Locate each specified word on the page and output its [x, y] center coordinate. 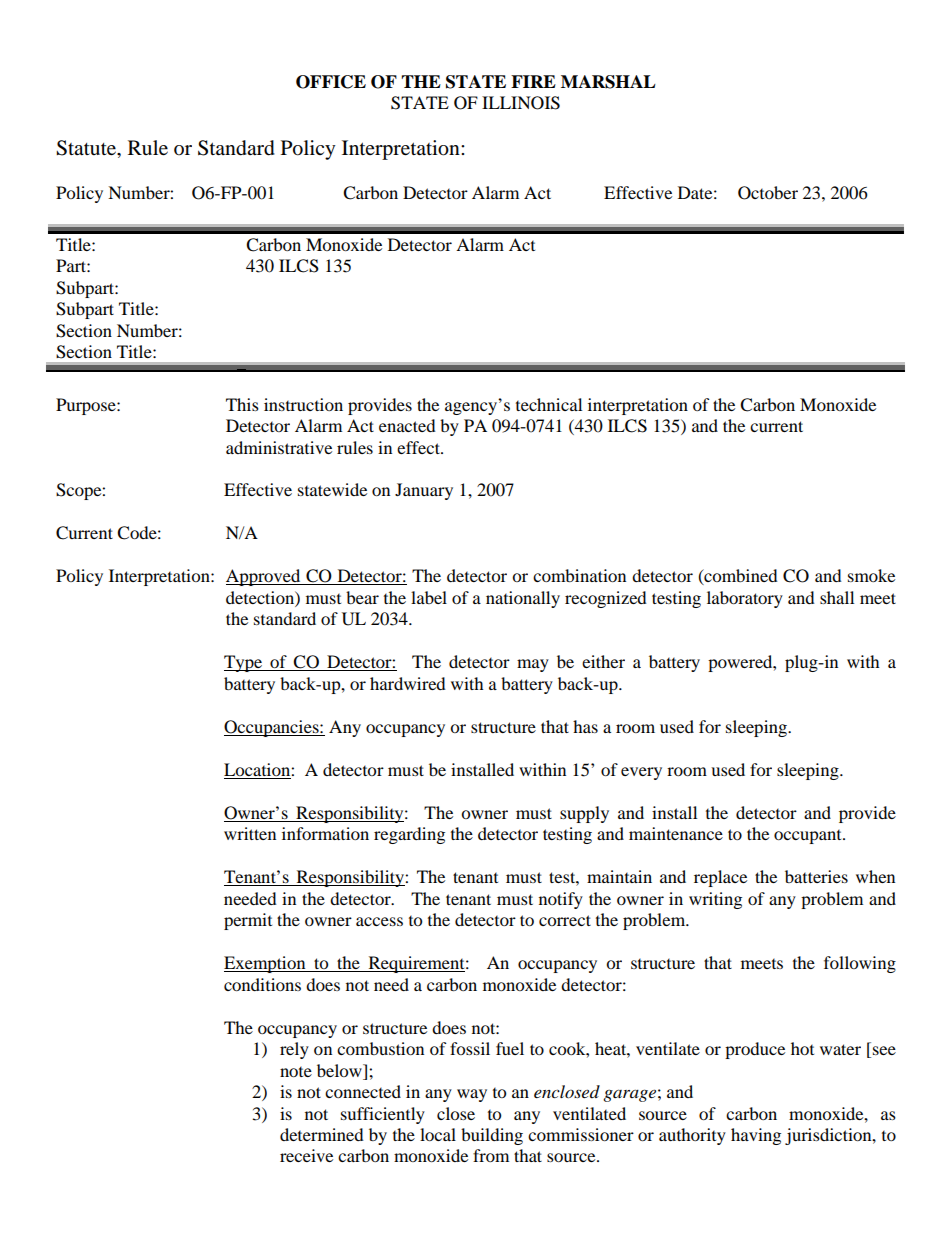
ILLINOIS [521, 103]
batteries [816, 876]
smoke [871, 575]
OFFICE [331, 82]
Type [244, 663]
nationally [523, 599]
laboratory [745, 599]
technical [549, 404]
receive [306, 1155]
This [242, 404]
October [768, 193]
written [250, 833]
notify [561, 900]
